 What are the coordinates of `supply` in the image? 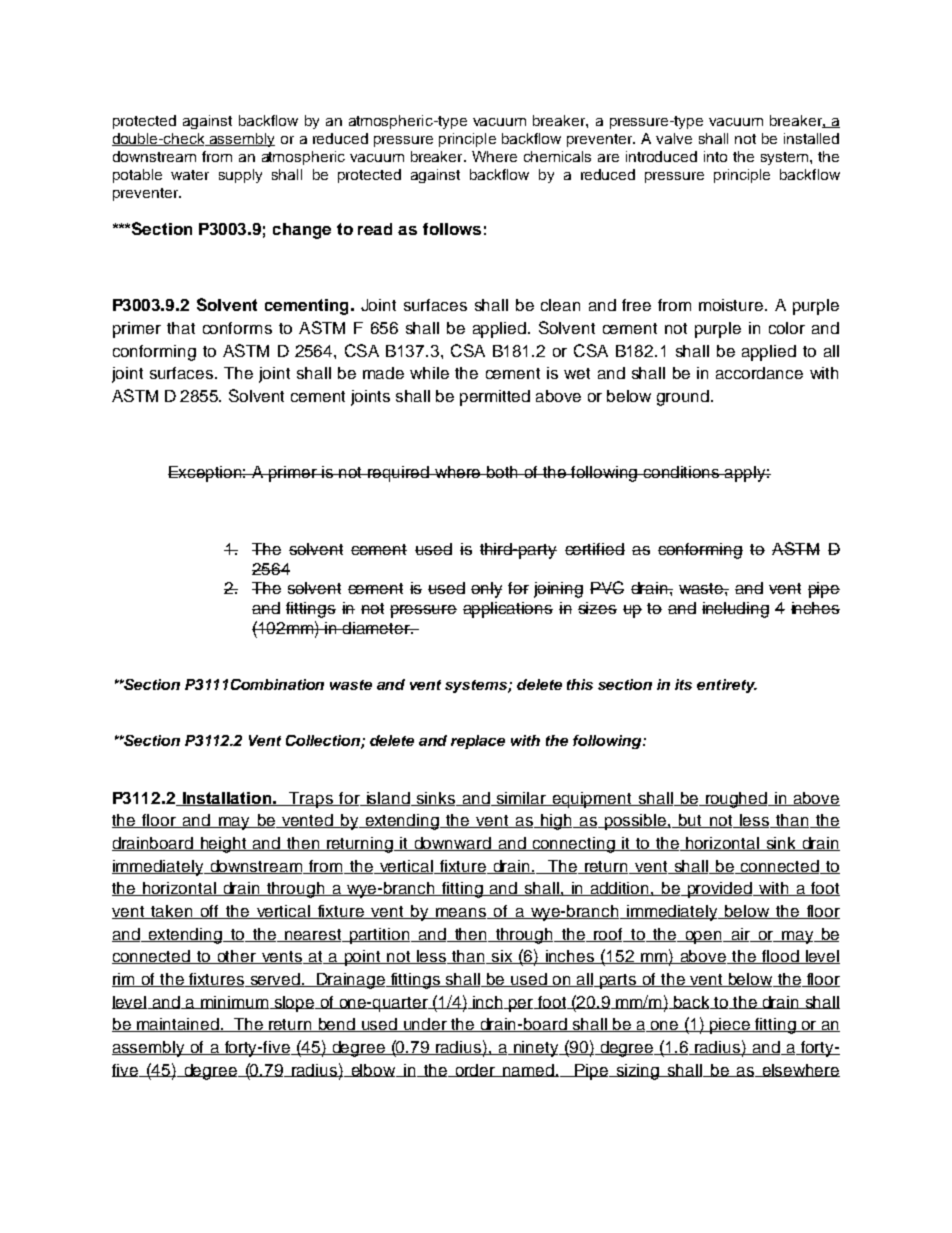 It's located at (240, 176).
